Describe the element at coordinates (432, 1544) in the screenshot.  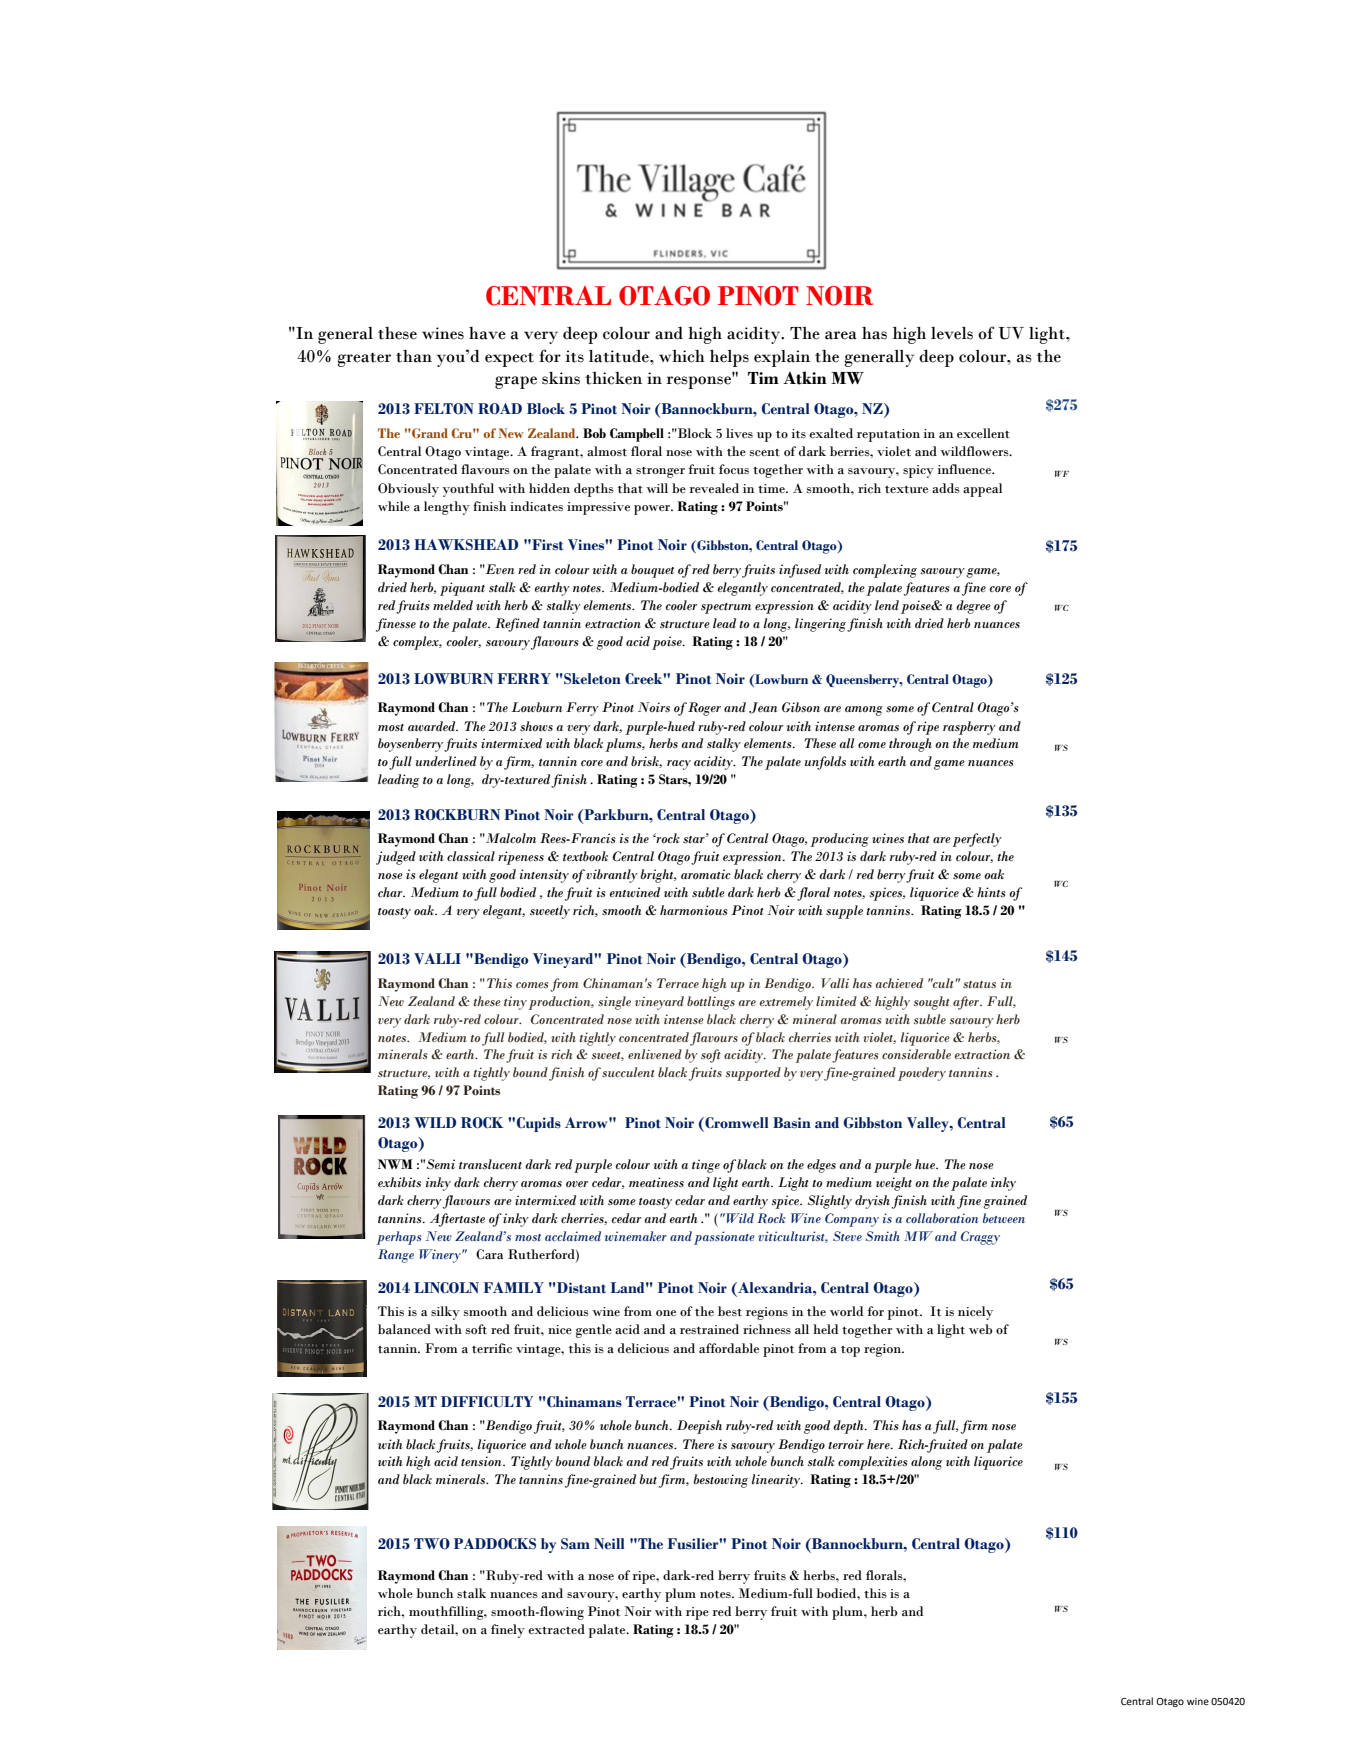
I see `TWO` at that location.
